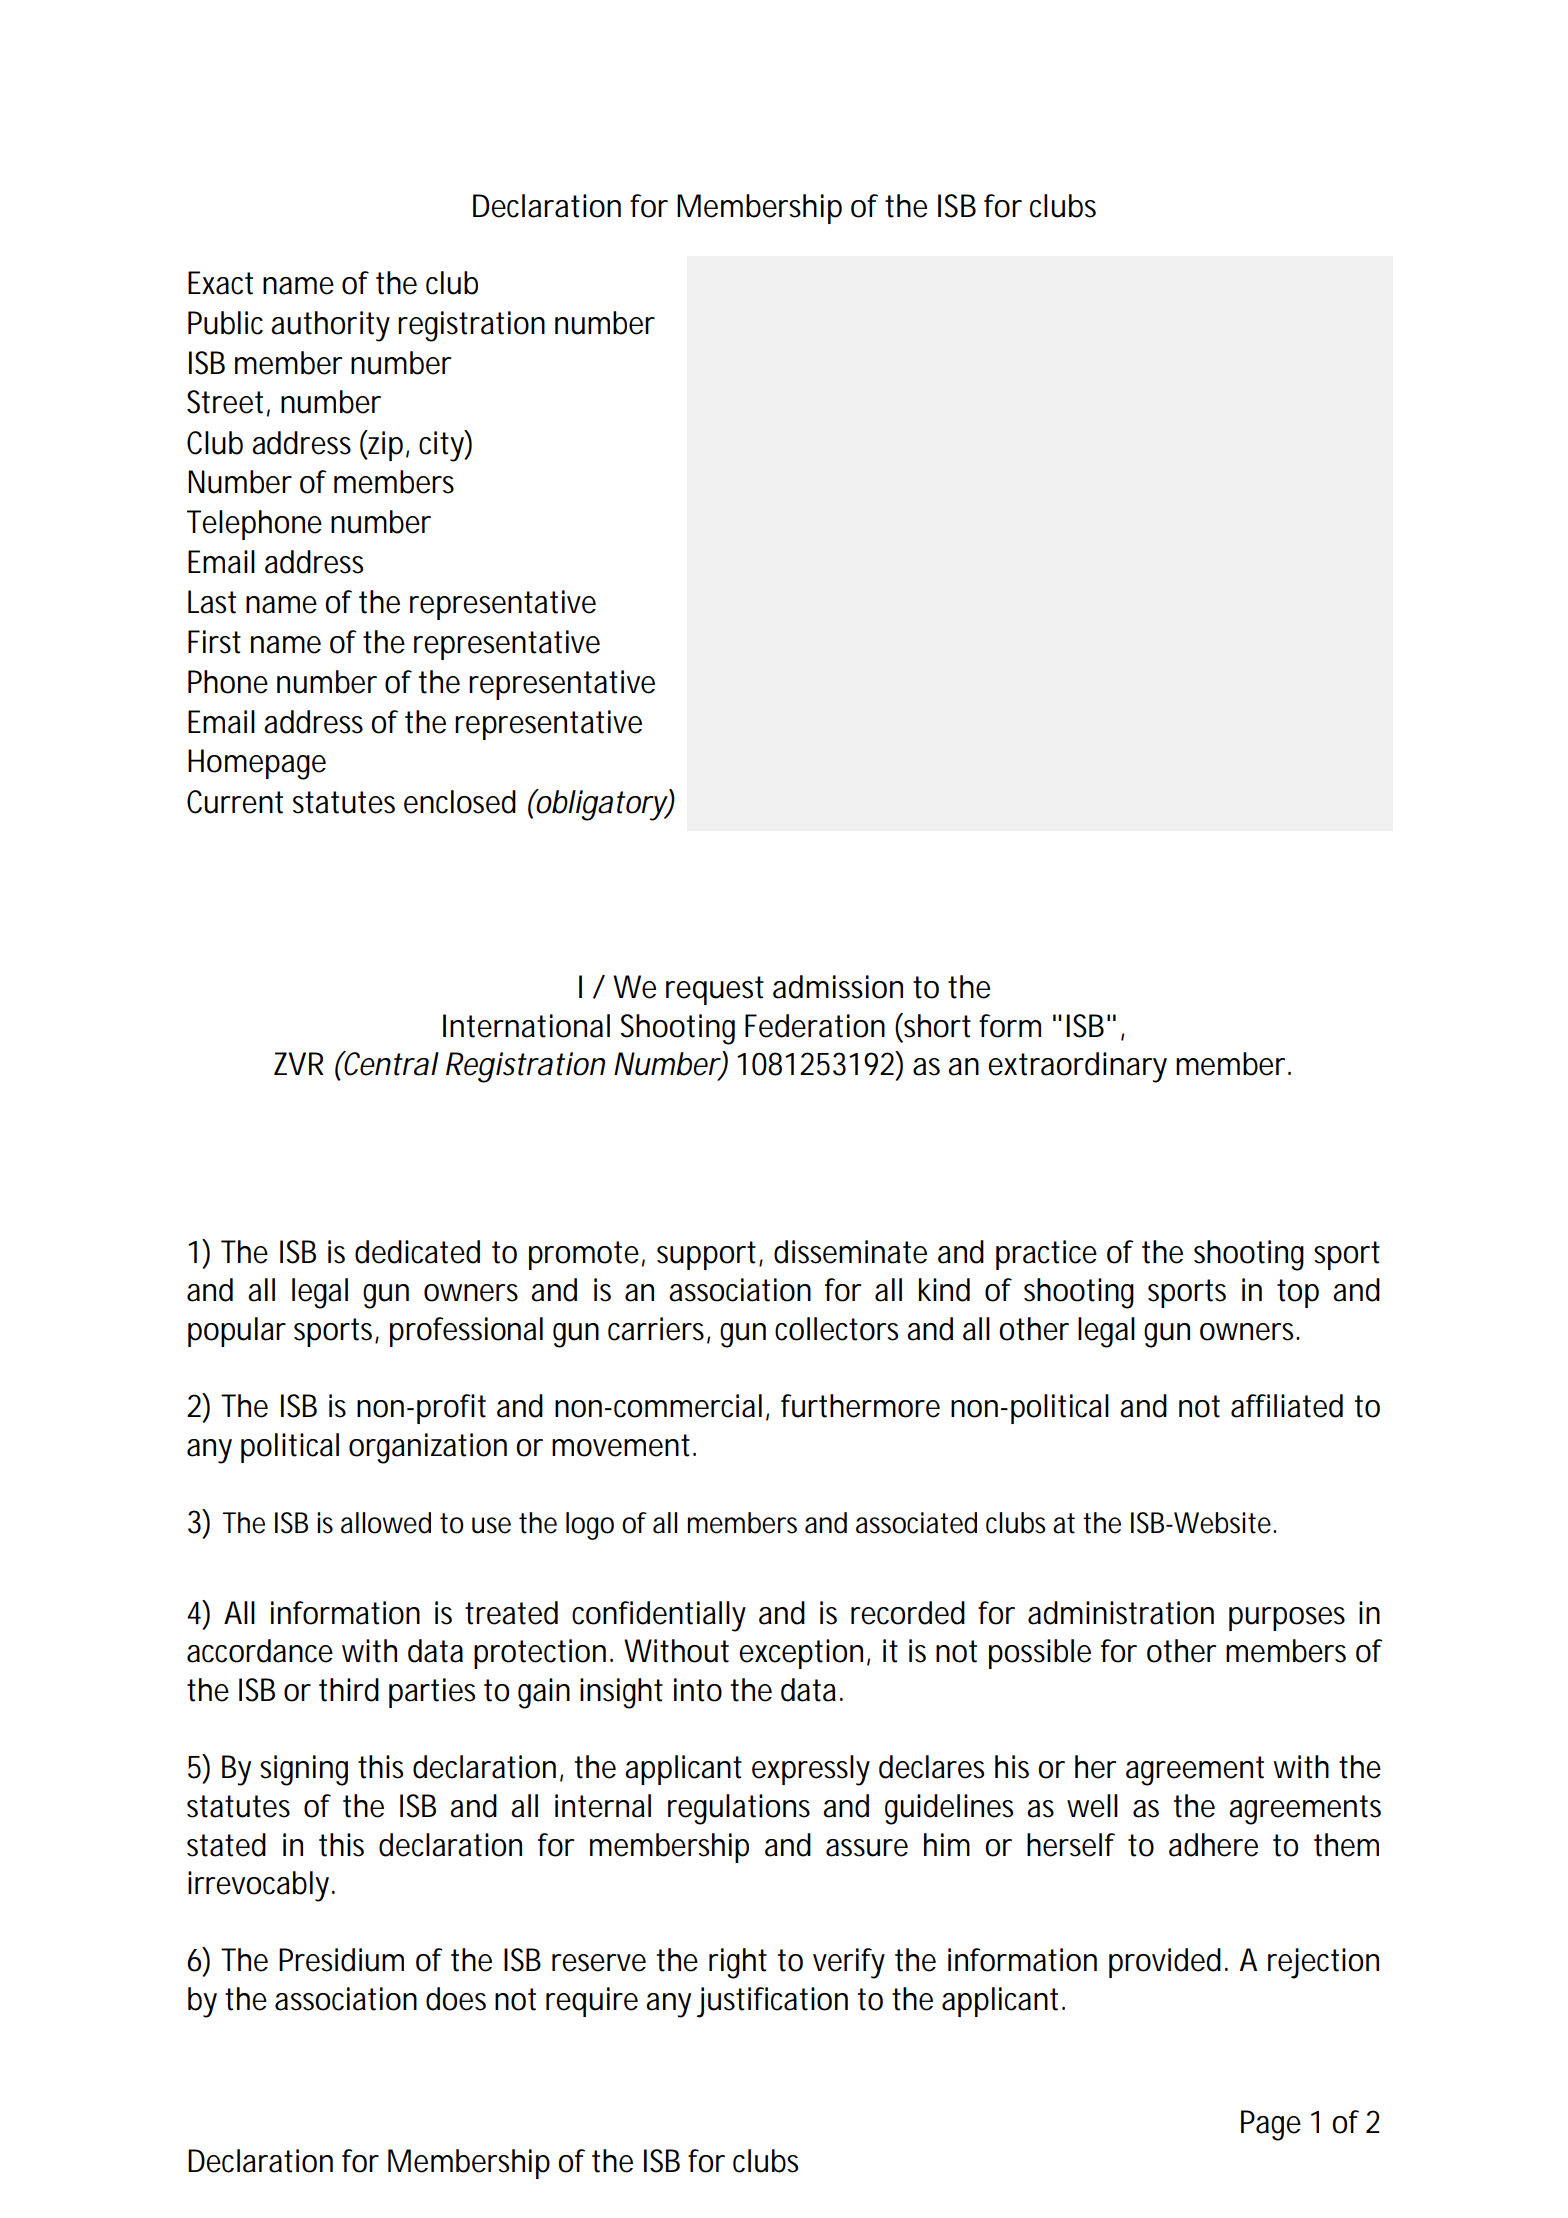 This document has width=1568, height=2218. Describe the element at coordinates (330, 326) in the document. I see `authority` at that location.
